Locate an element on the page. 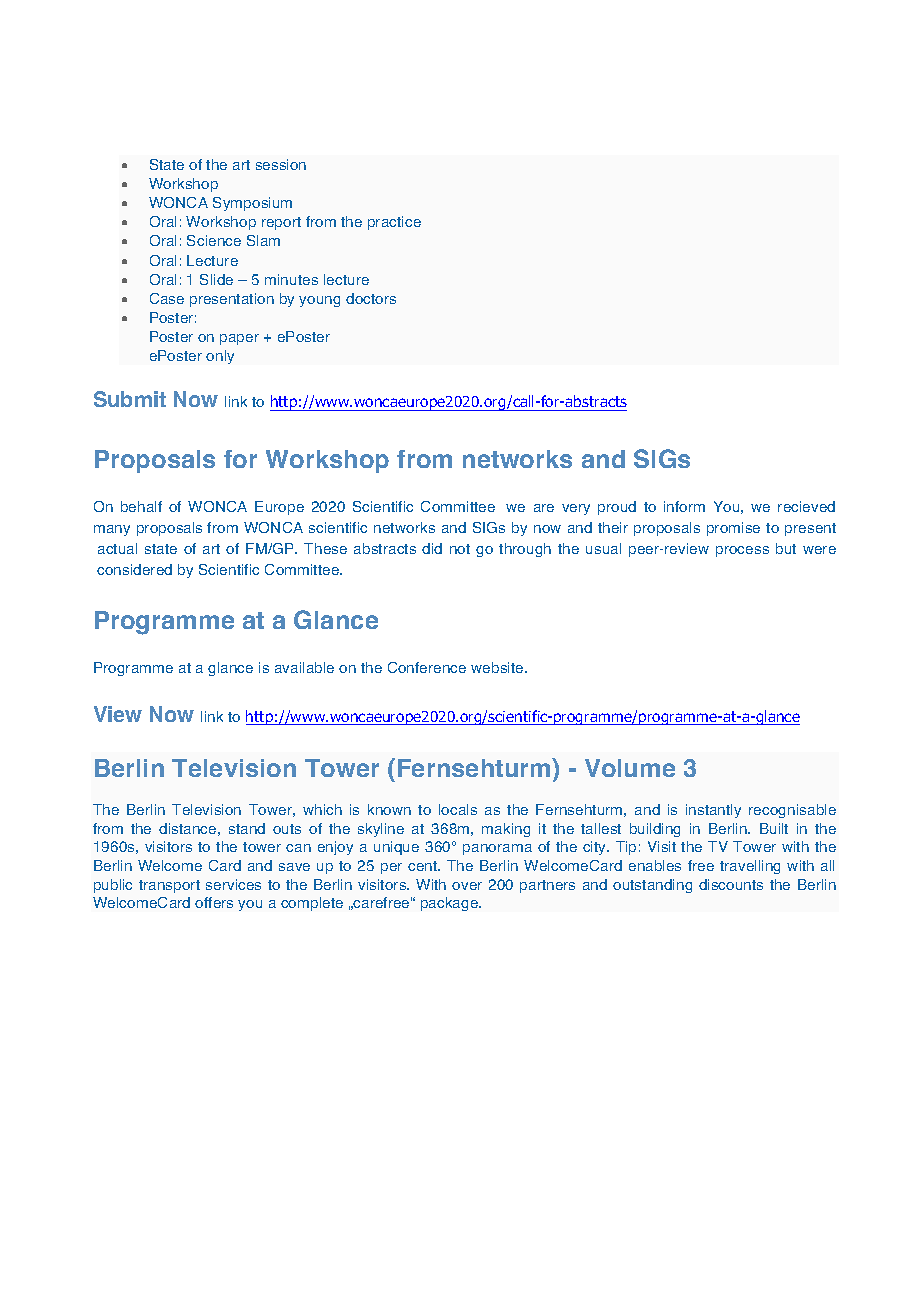 The image size is (924, 1308). promise is located at coordinates (733, 529).
